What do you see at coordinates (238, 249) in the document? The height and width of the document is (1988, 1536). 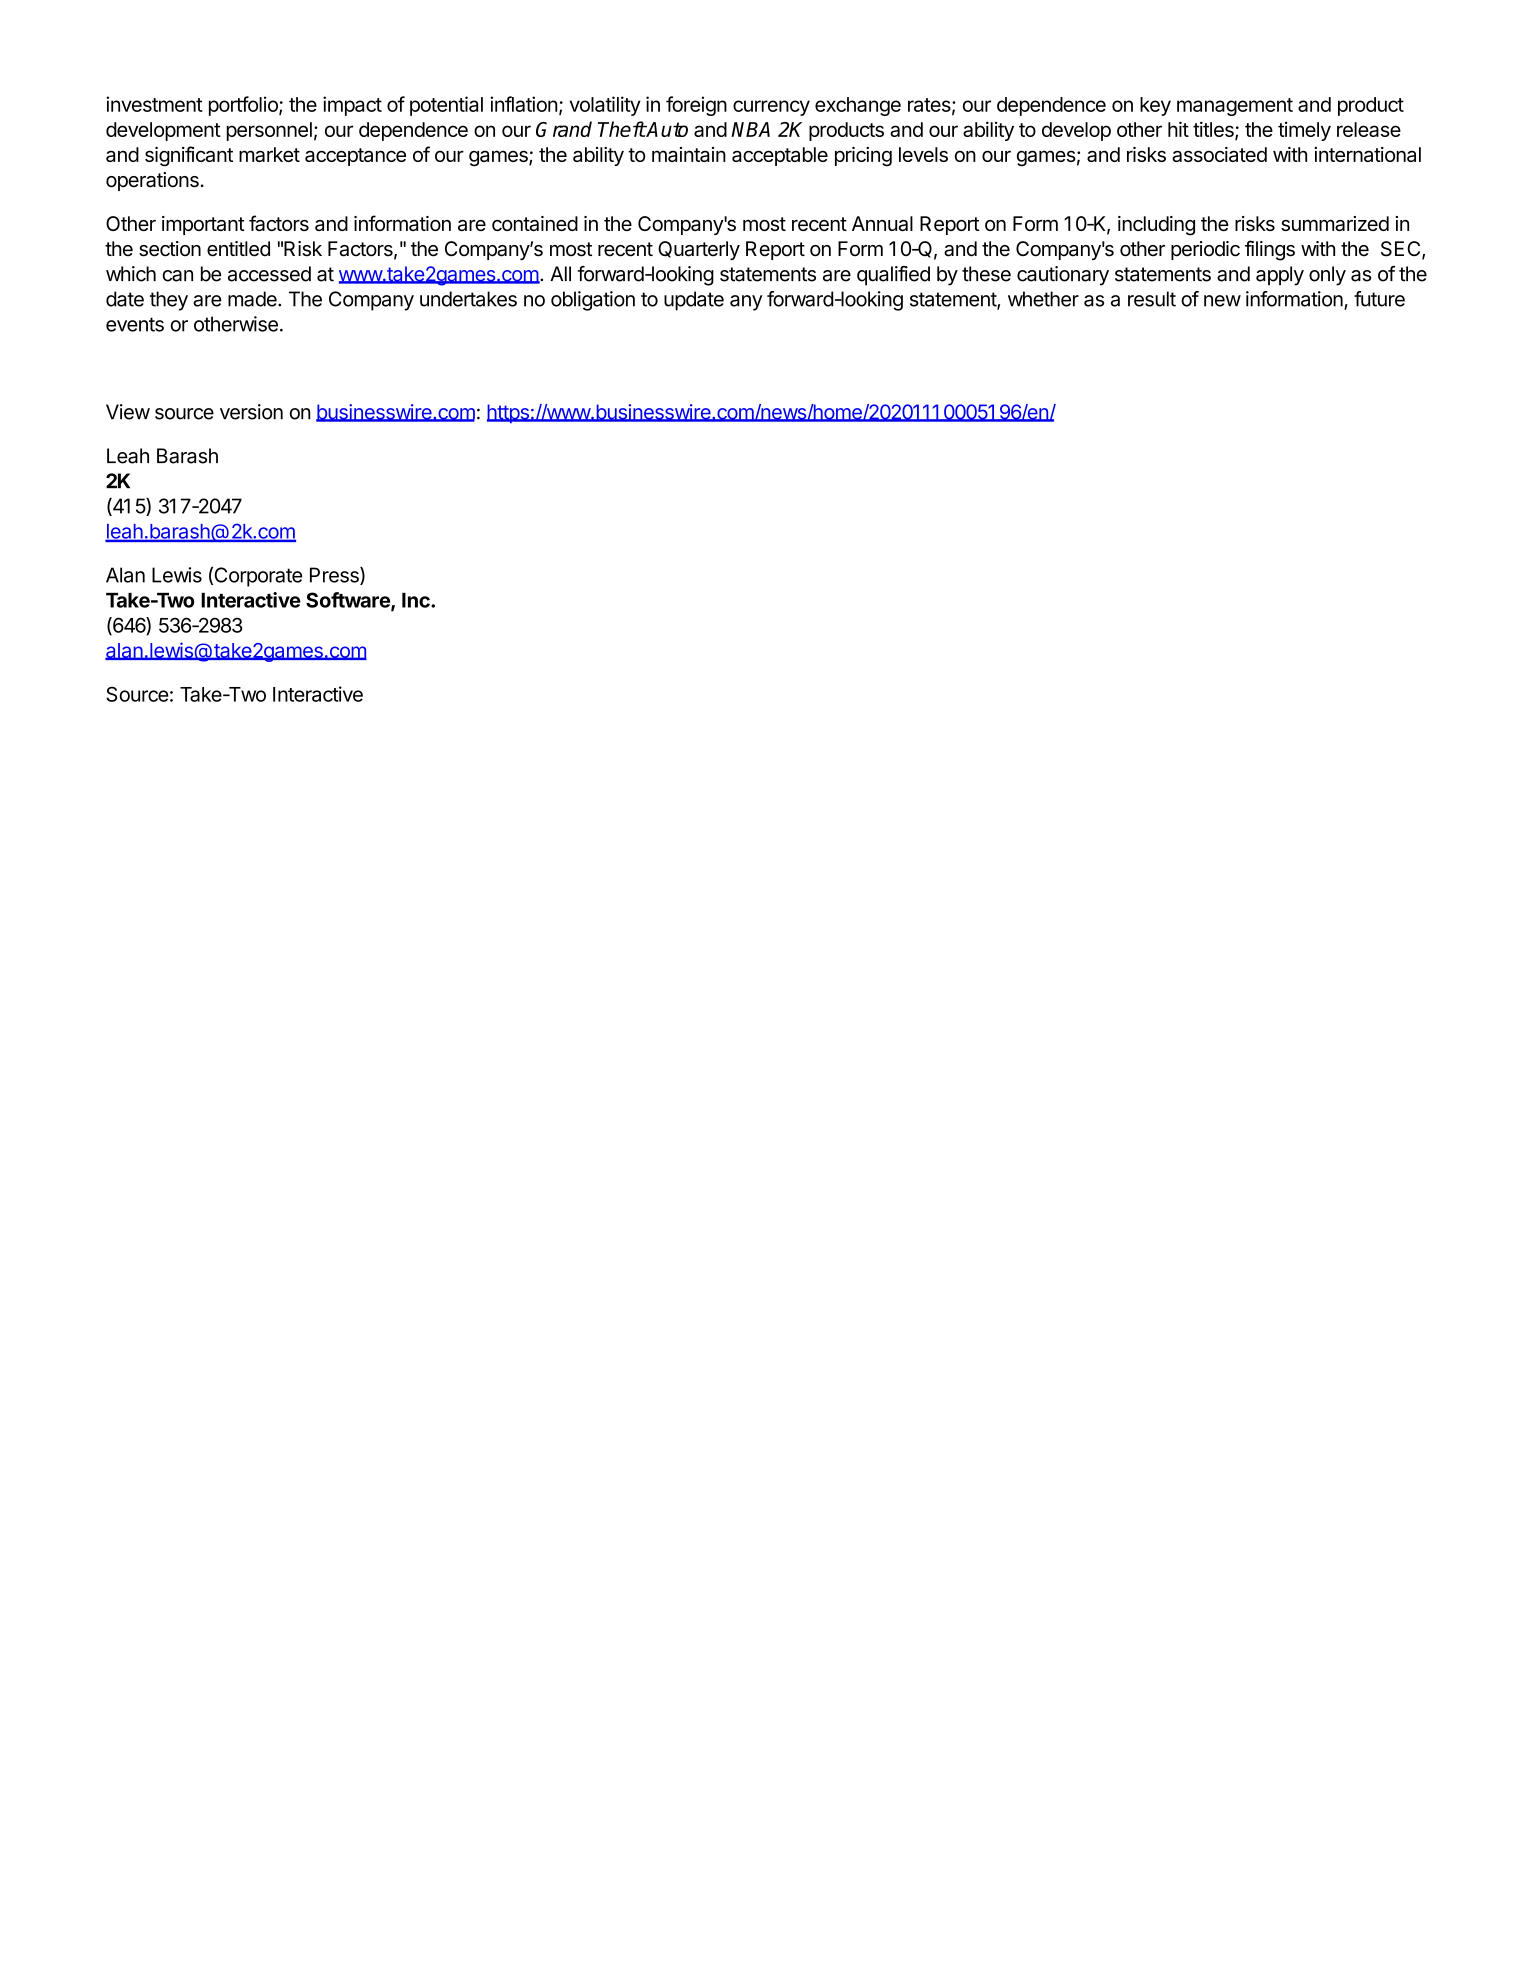 I see `entitled` at bounding box center [238, 249].
